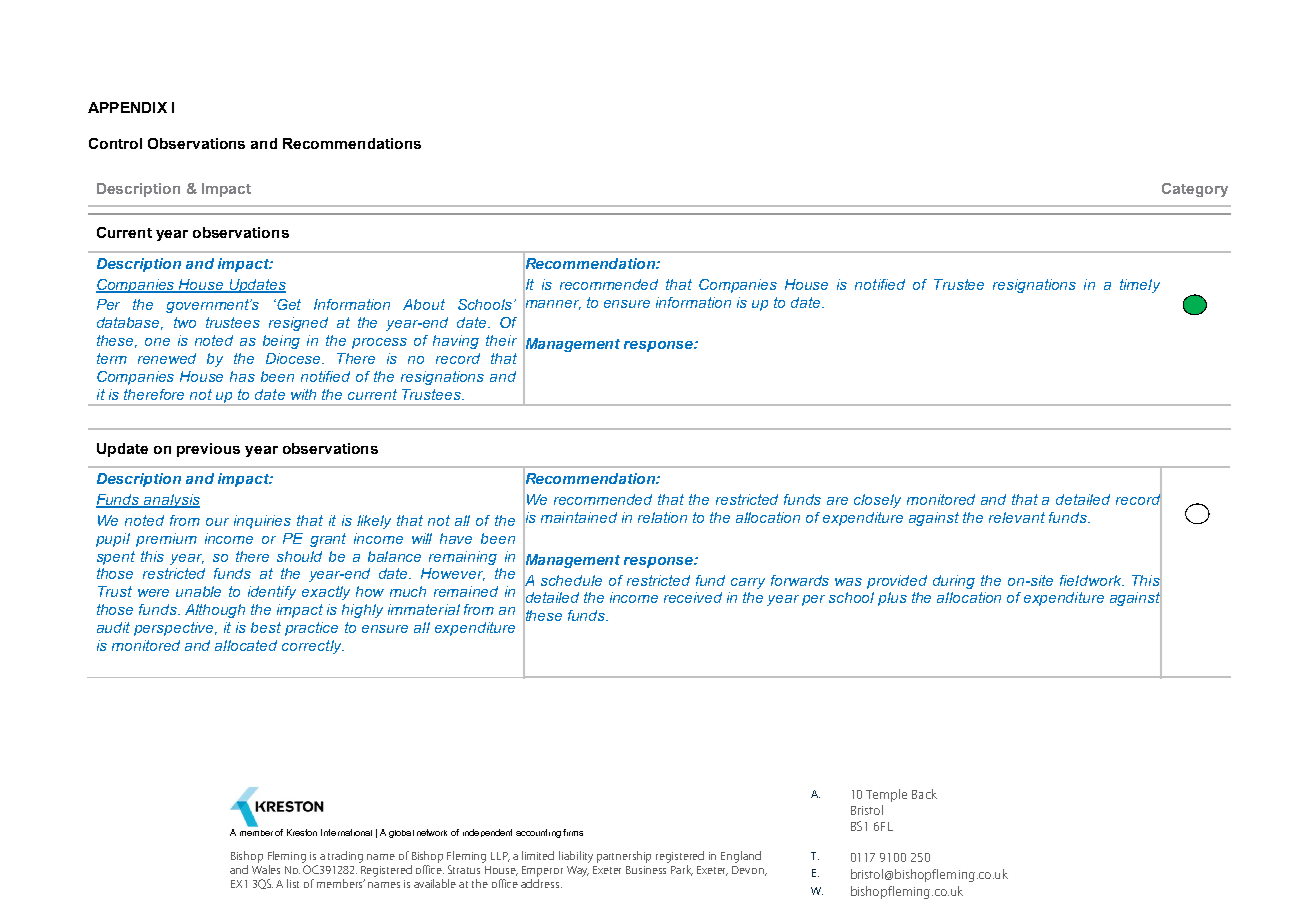 The width and height of the image is (1308, 924). What do you see at coordinates (115, 143) in the image?
I see `Control` at bounding box center [115, 143].
